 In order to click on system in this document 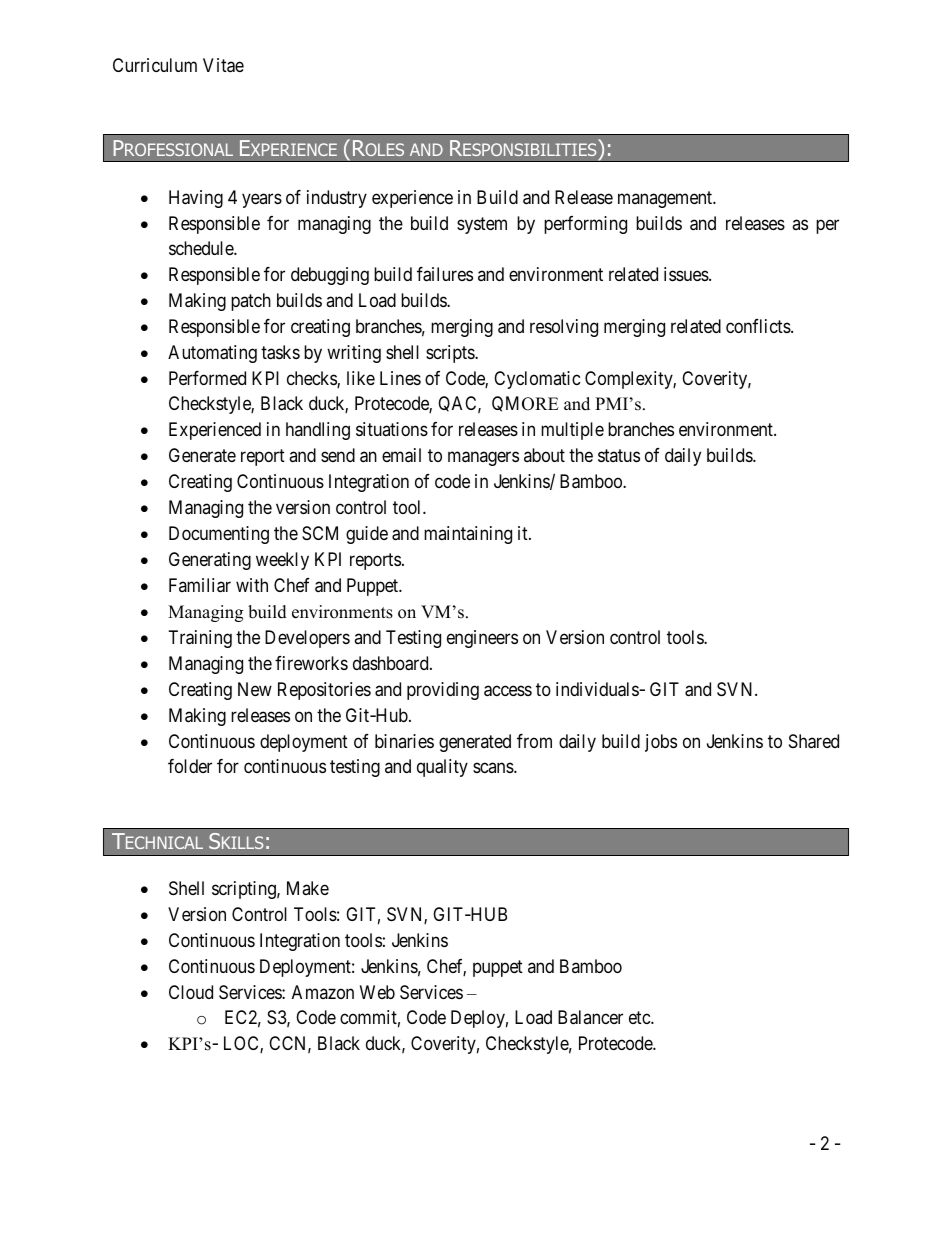, I will do `click(482, 225)`.
